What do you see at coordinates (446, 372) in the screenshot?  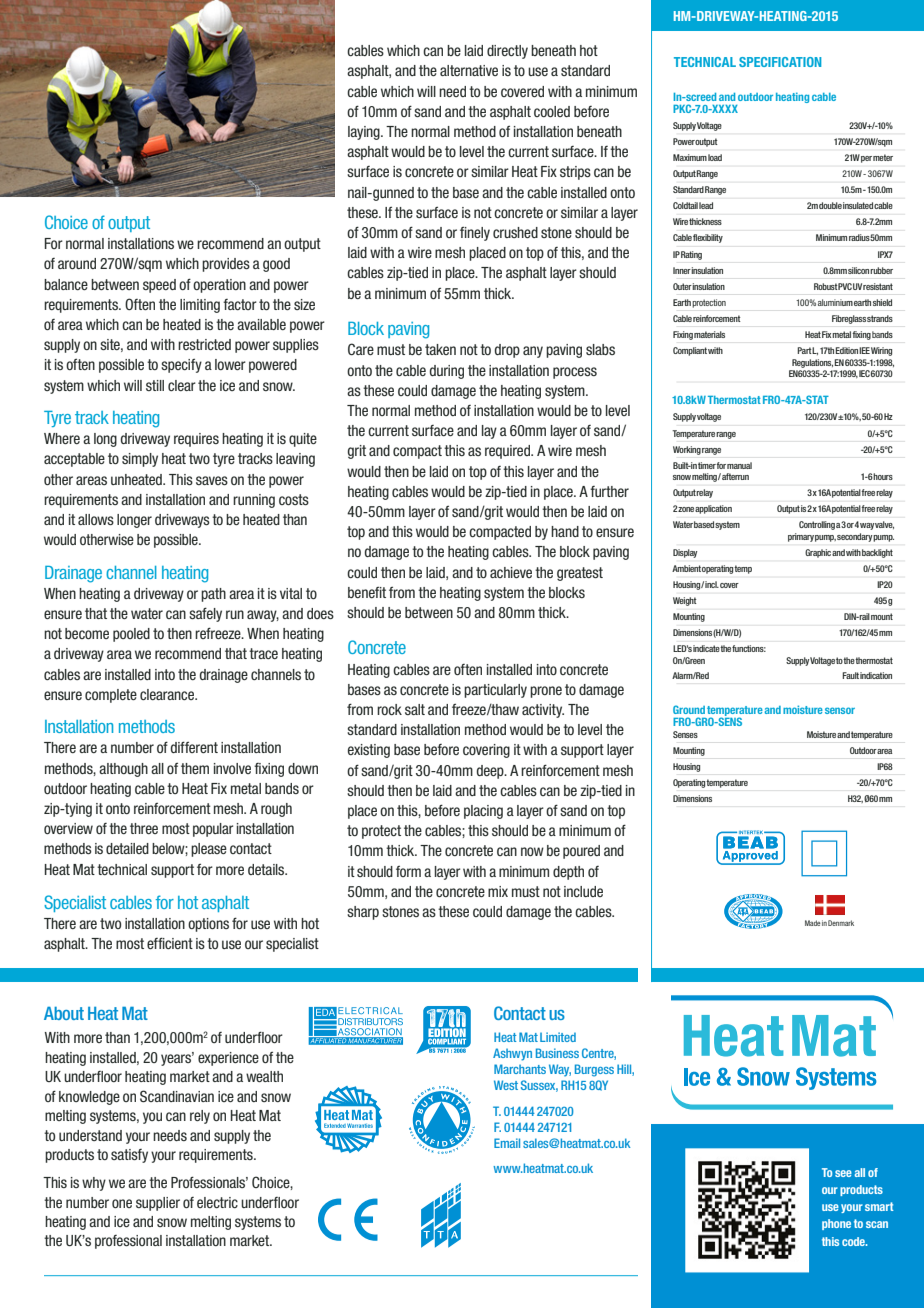 I see `during` at bounding box center [446, 372].
